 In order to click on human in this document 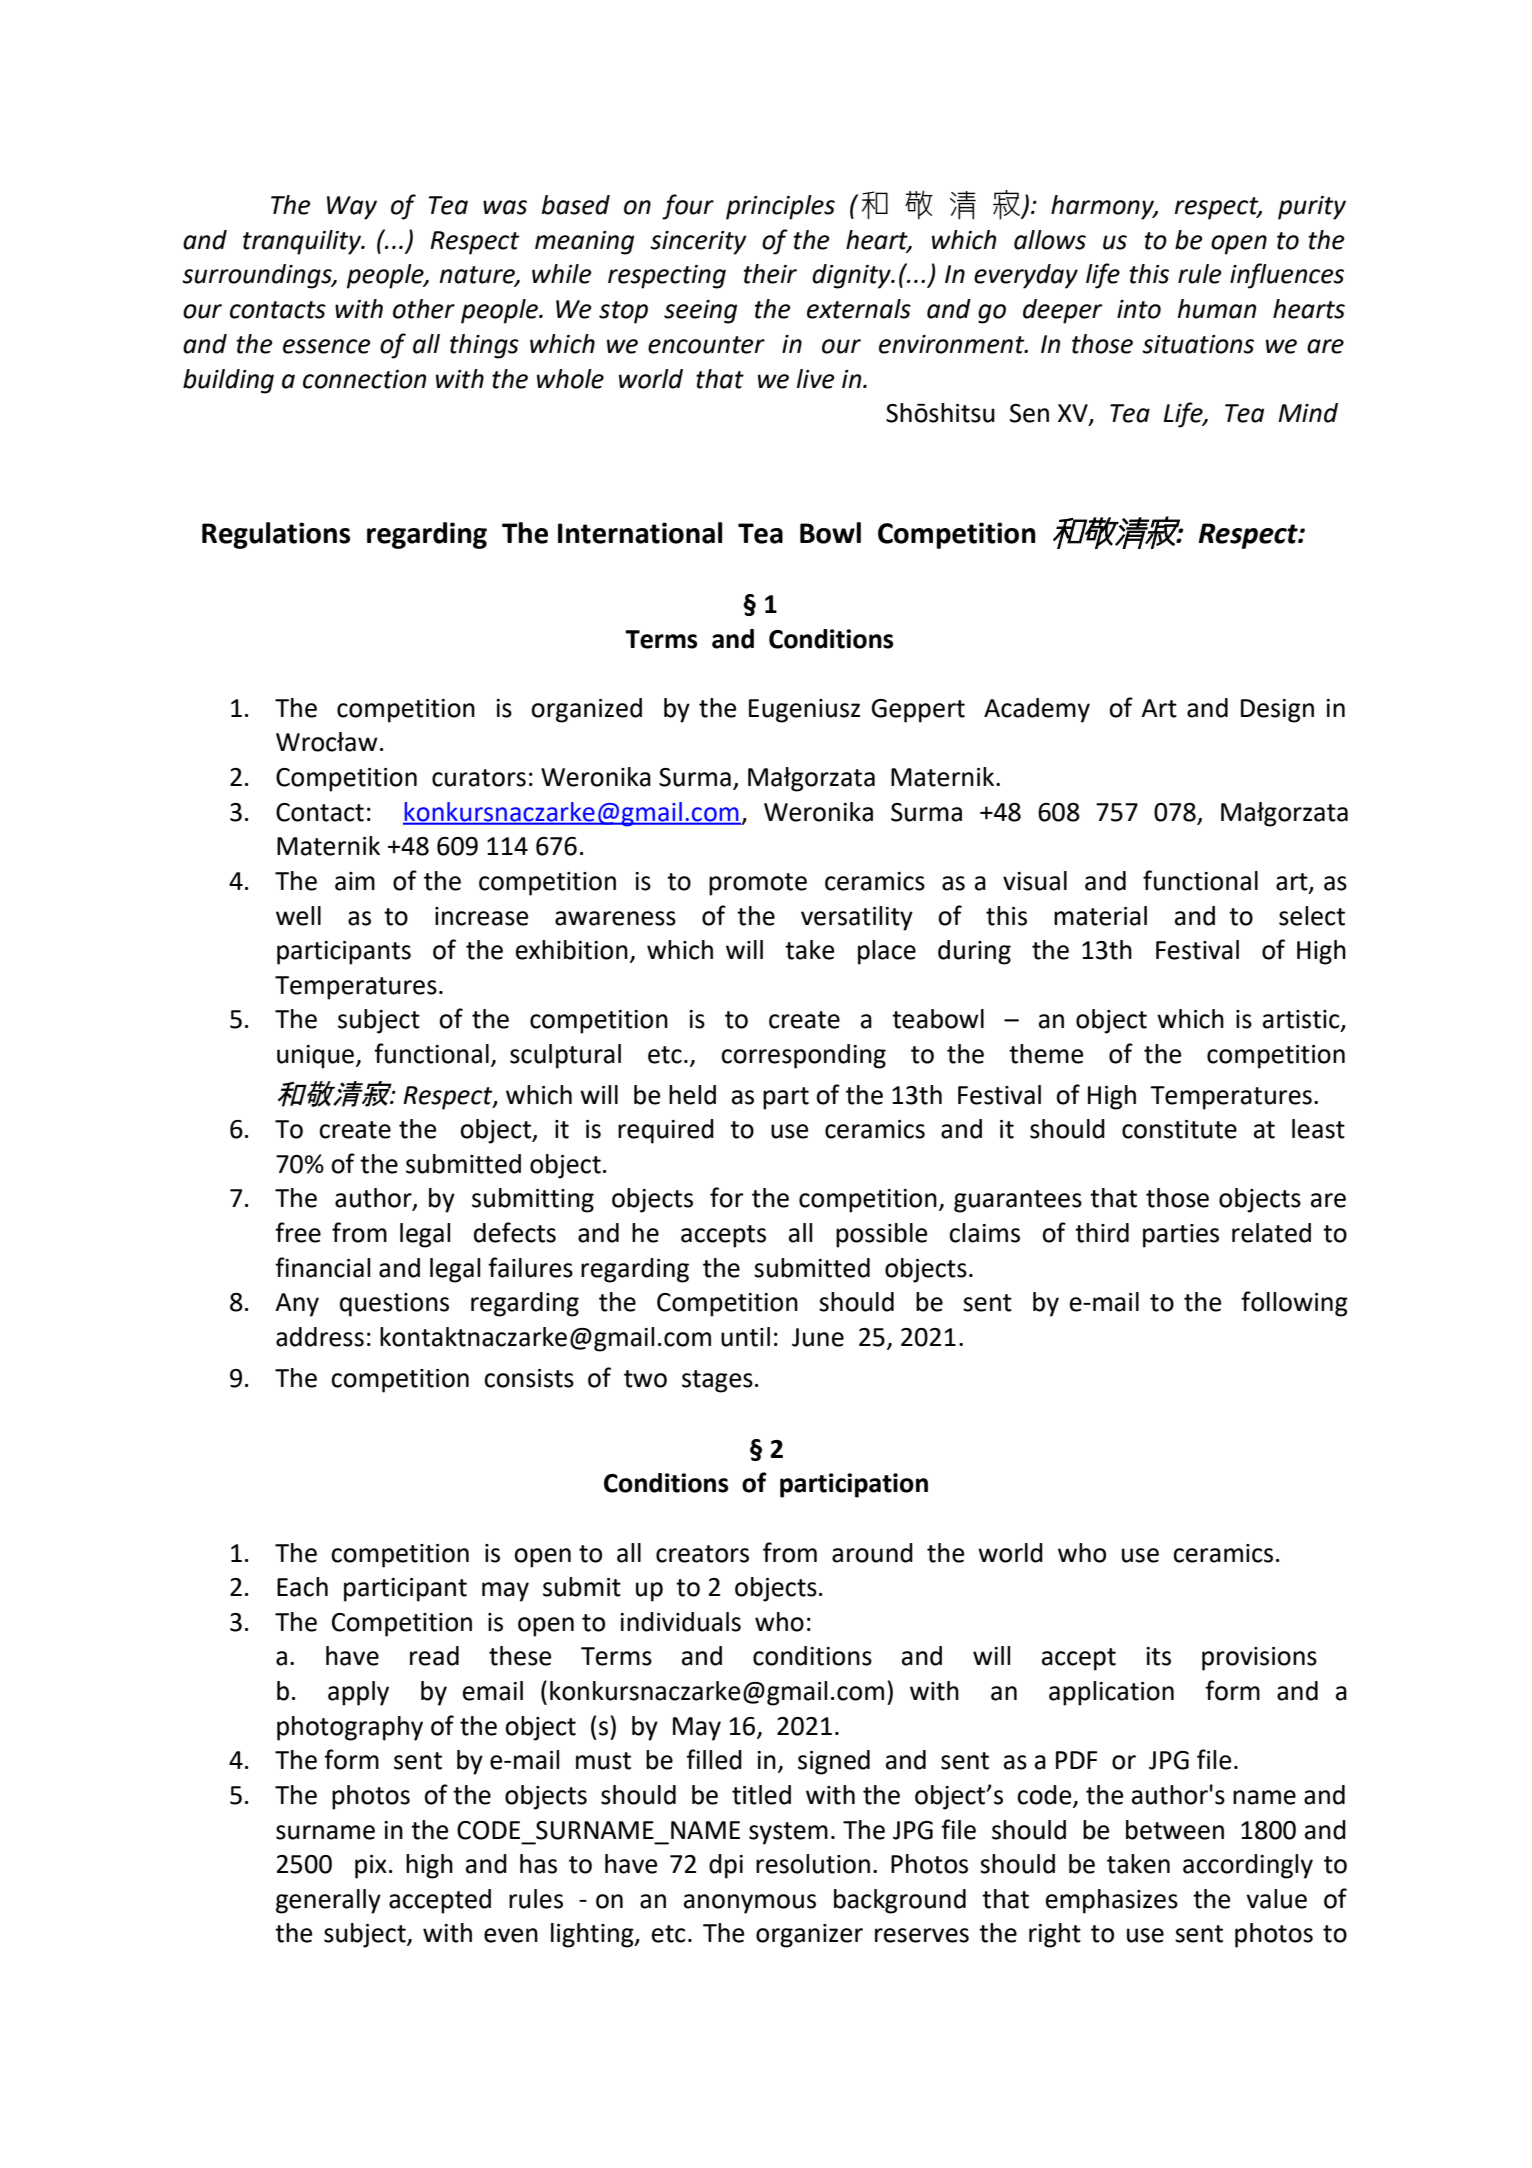, I will do `click(1217, 309)`.
